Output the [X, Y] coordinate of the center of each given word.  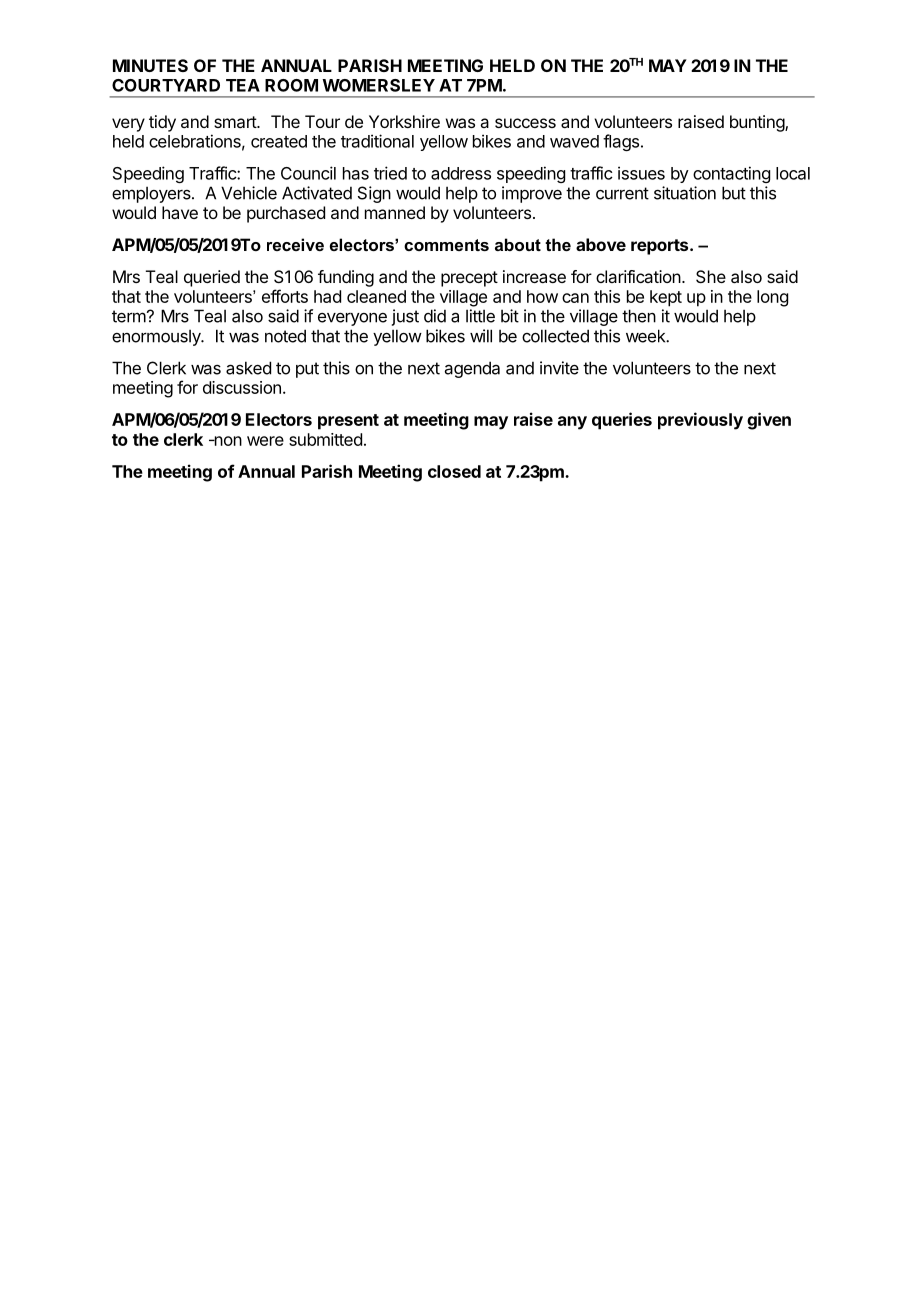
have [180, 212]
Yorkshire [404, 121]
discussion [242, 387]
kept [666, 298]
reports [661, 247]
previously [700, 421]
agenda [472, 369]
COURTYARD [166, 85]
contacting [731, 174]
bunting [758, 123]
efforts [285, 296]
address [461, 173]
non [227, 441]
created [279, 141]
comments [446, 245]
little [480, 316]
